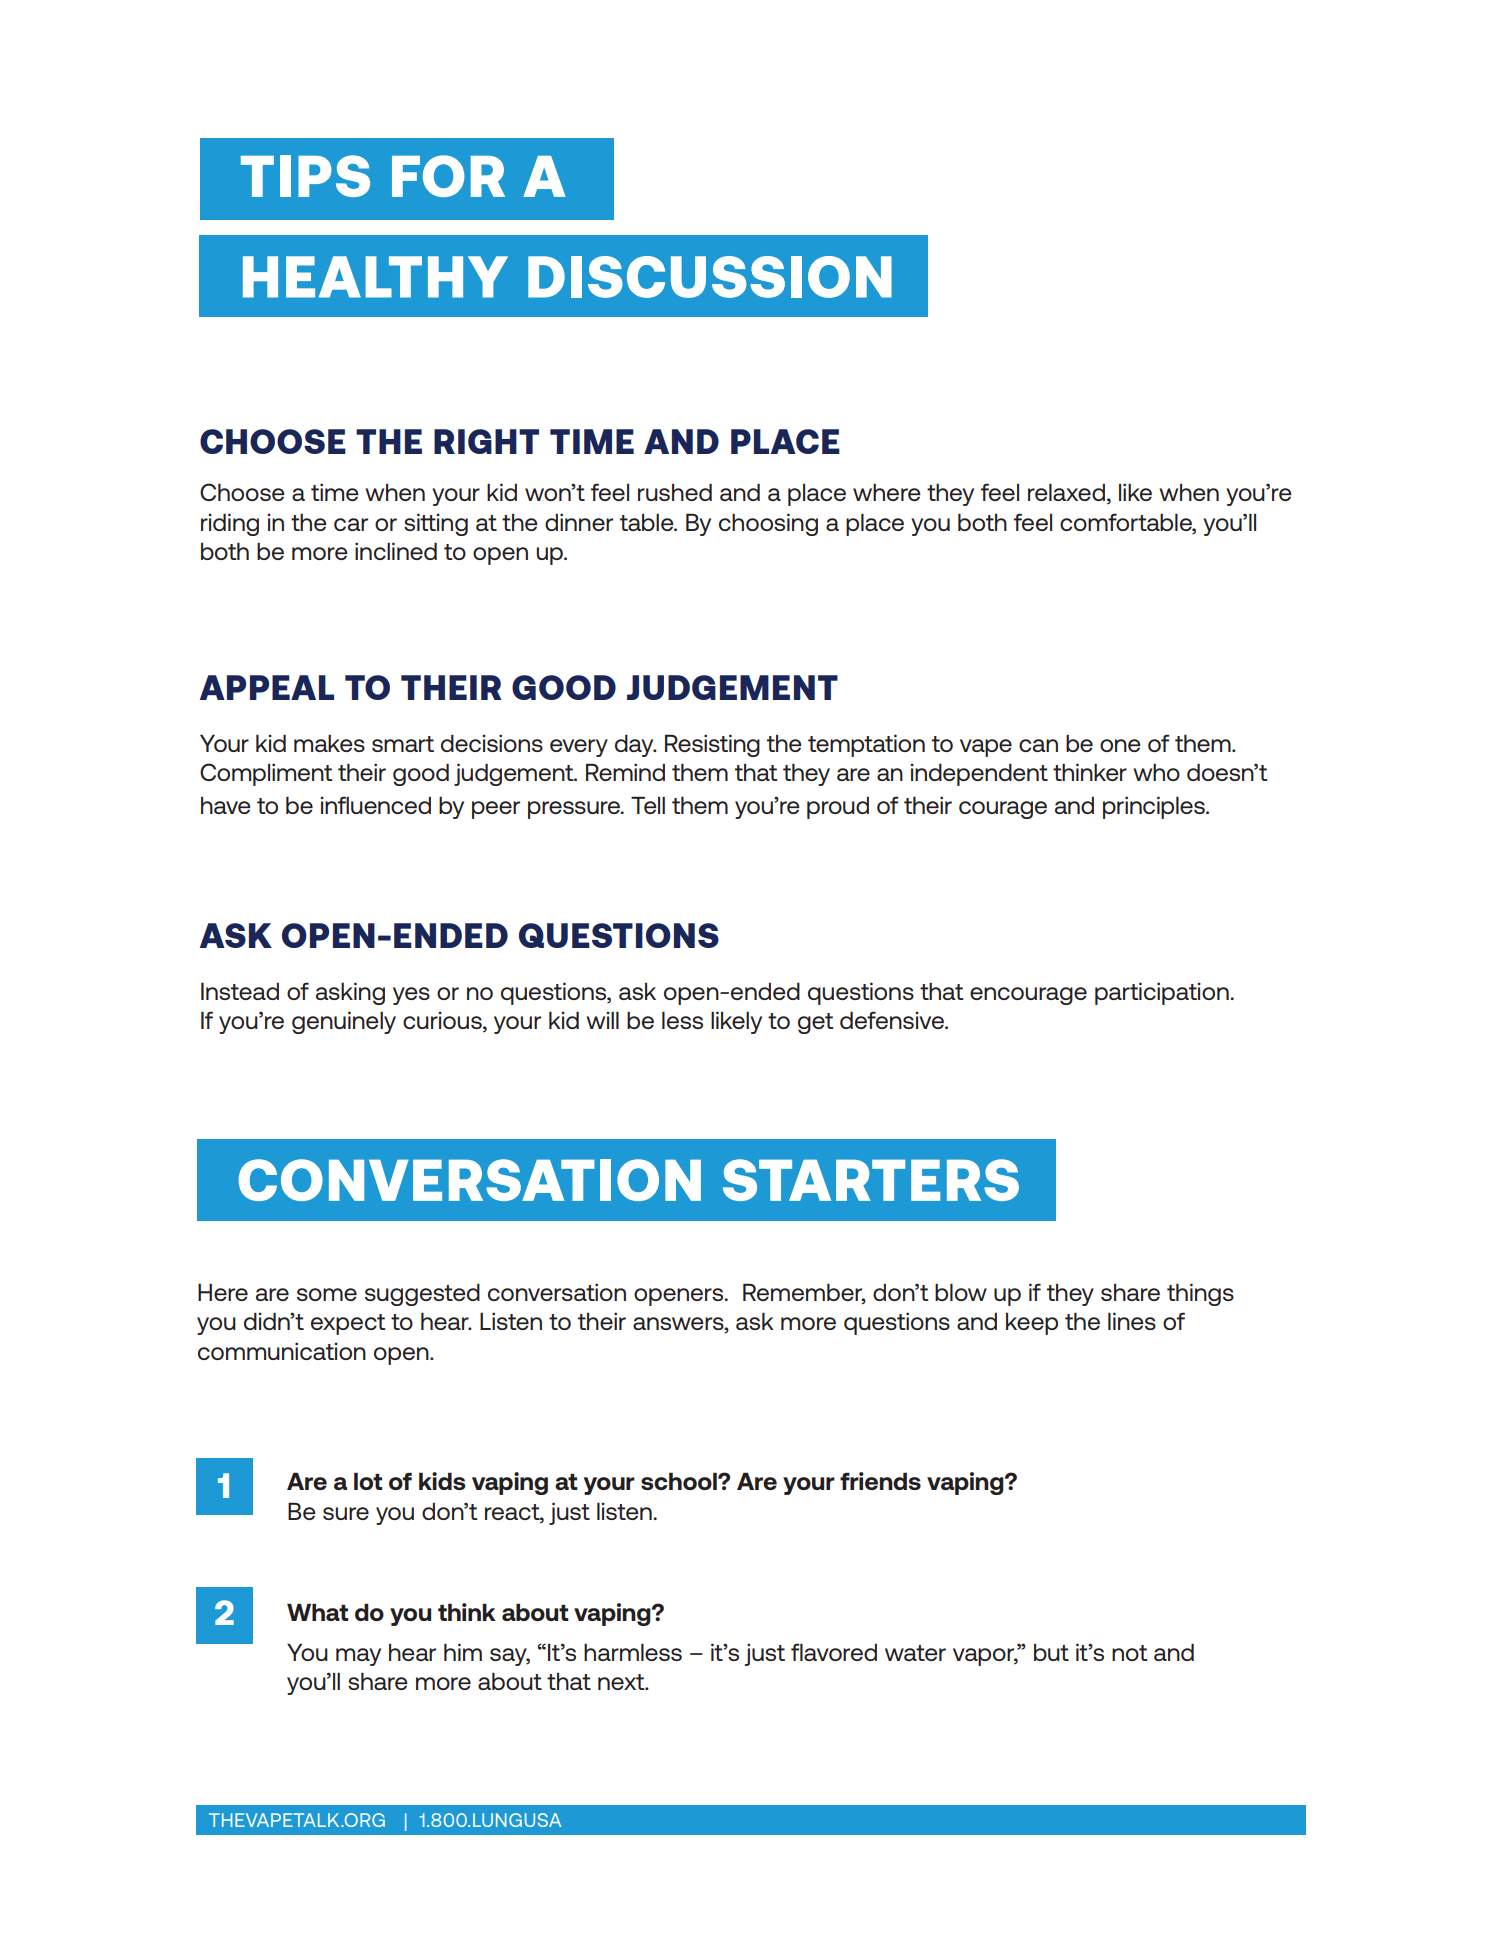 The image size is (1502, 1944). What do you see at coordinates (710, 277) in the image?
I see `DISCUSSION` at bounding box center [710, 277].
